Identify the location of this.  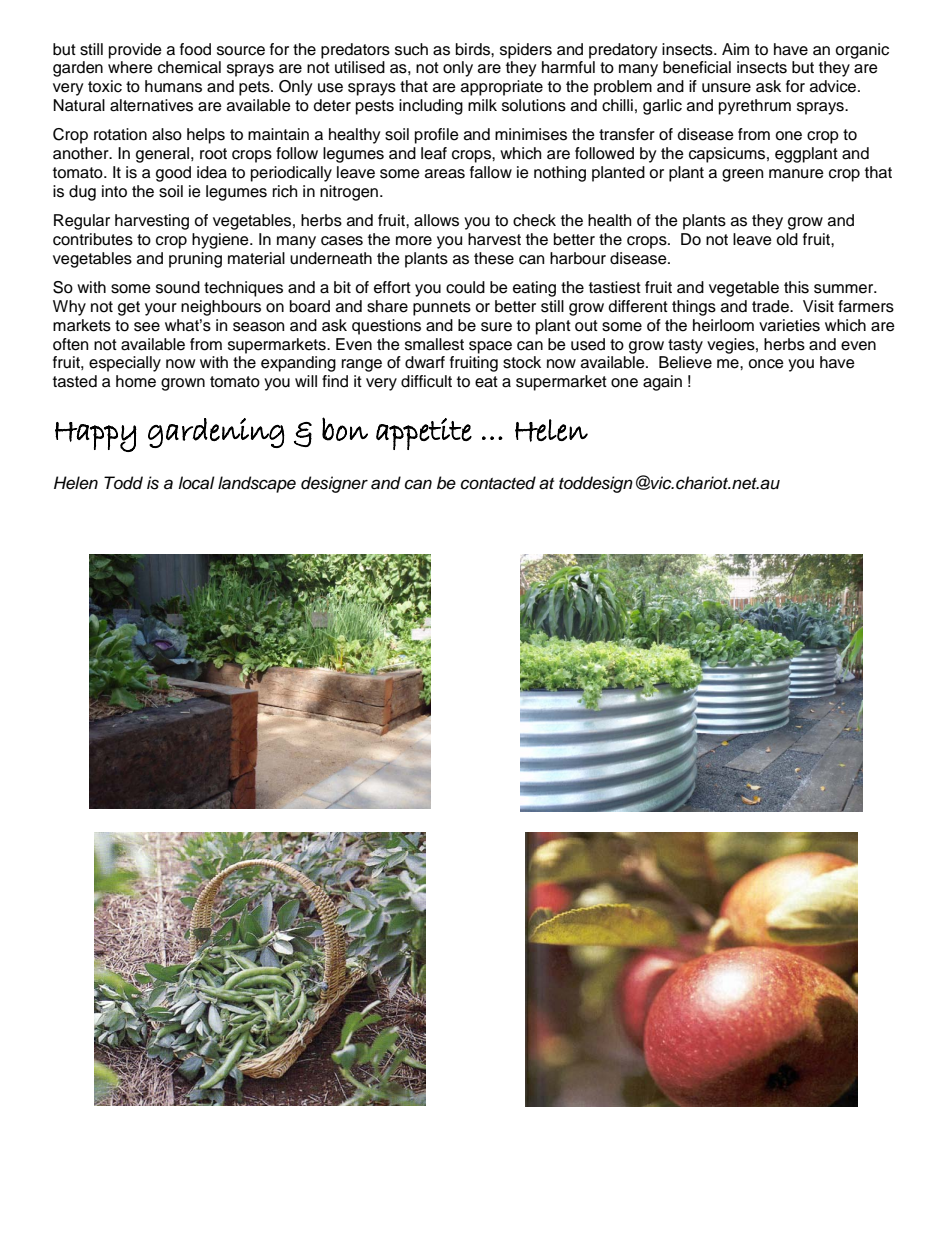
(796, 287).
